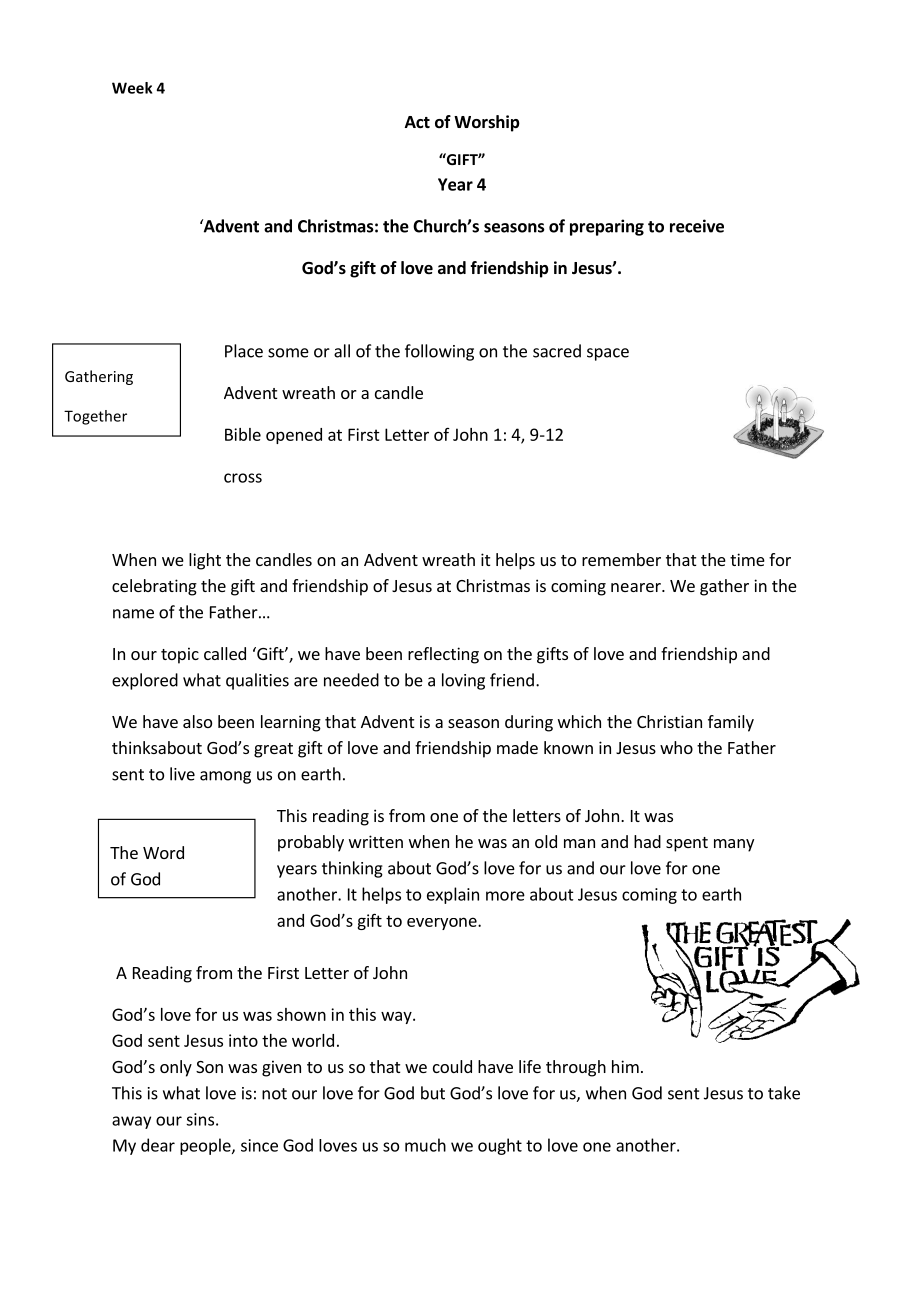  What do you see at coordinates (637, 587) in the screenshot?
I see `nearer` at bounding box center [637, 587].
